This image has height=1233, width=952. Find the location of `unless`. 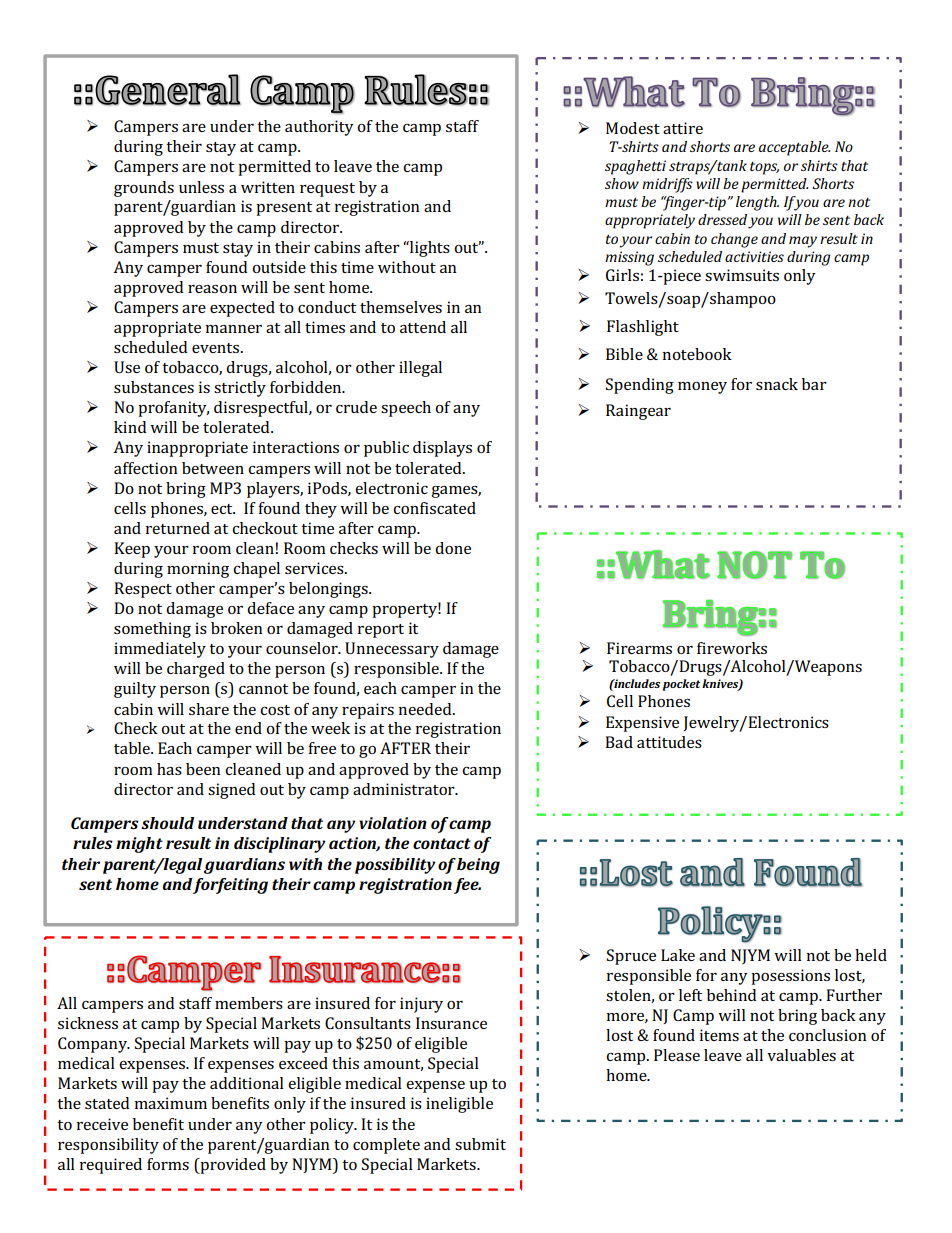

unless is located at coordinates (201, 187).
